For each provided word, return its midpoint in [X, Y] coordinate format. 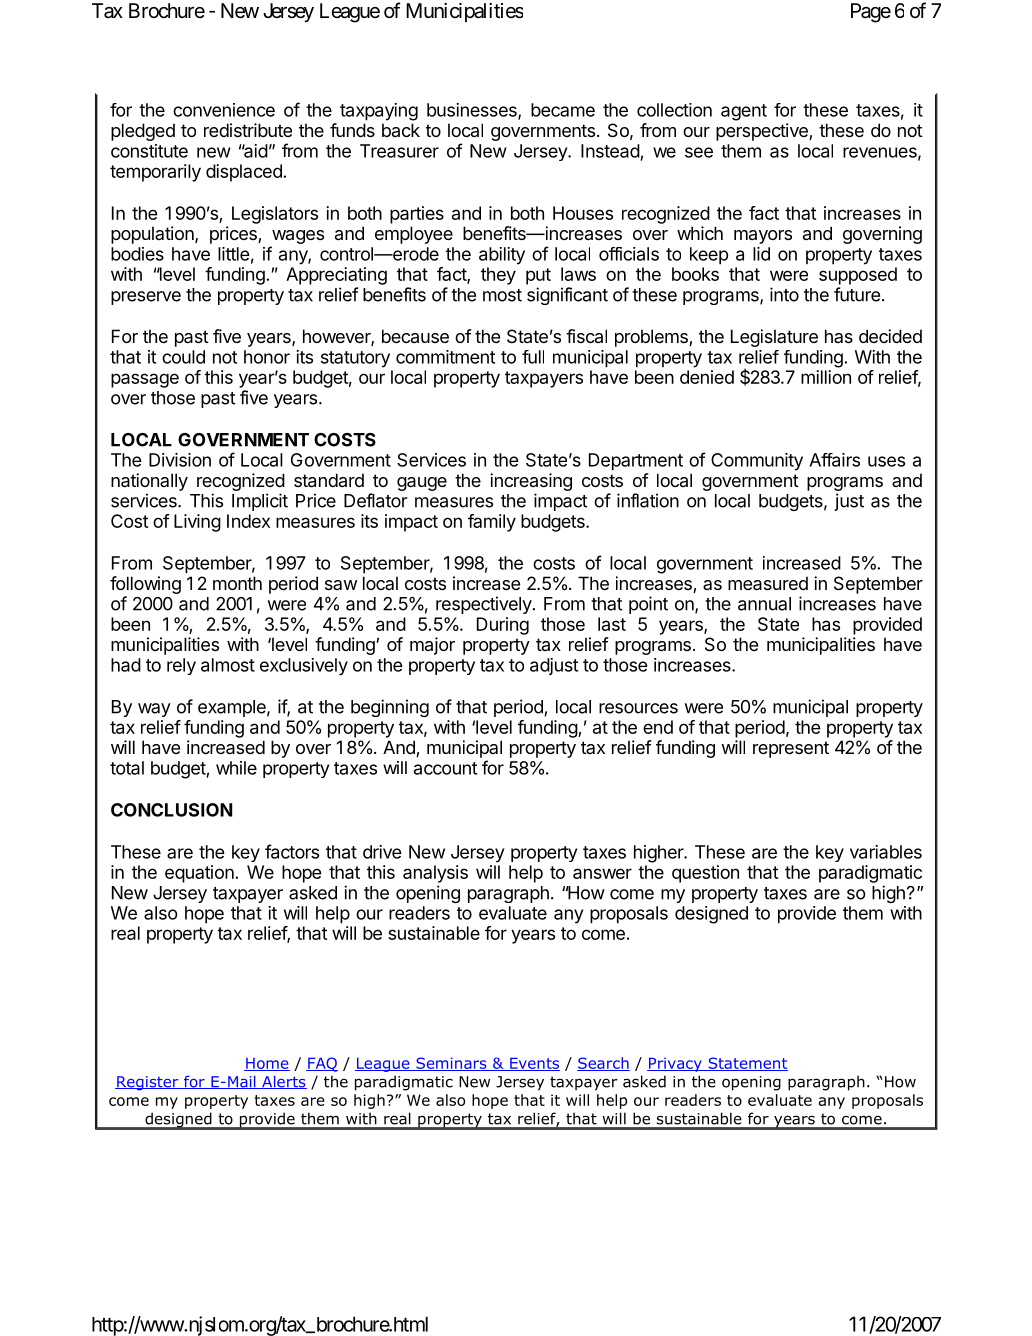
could [183, 357]
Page [871, 13]
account [445, 768]
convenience [224, 110]
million [826, 377]
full [533, 357]
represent [791, 749]
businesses [473, 111]
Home [267, 1064]
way [154, 710]
